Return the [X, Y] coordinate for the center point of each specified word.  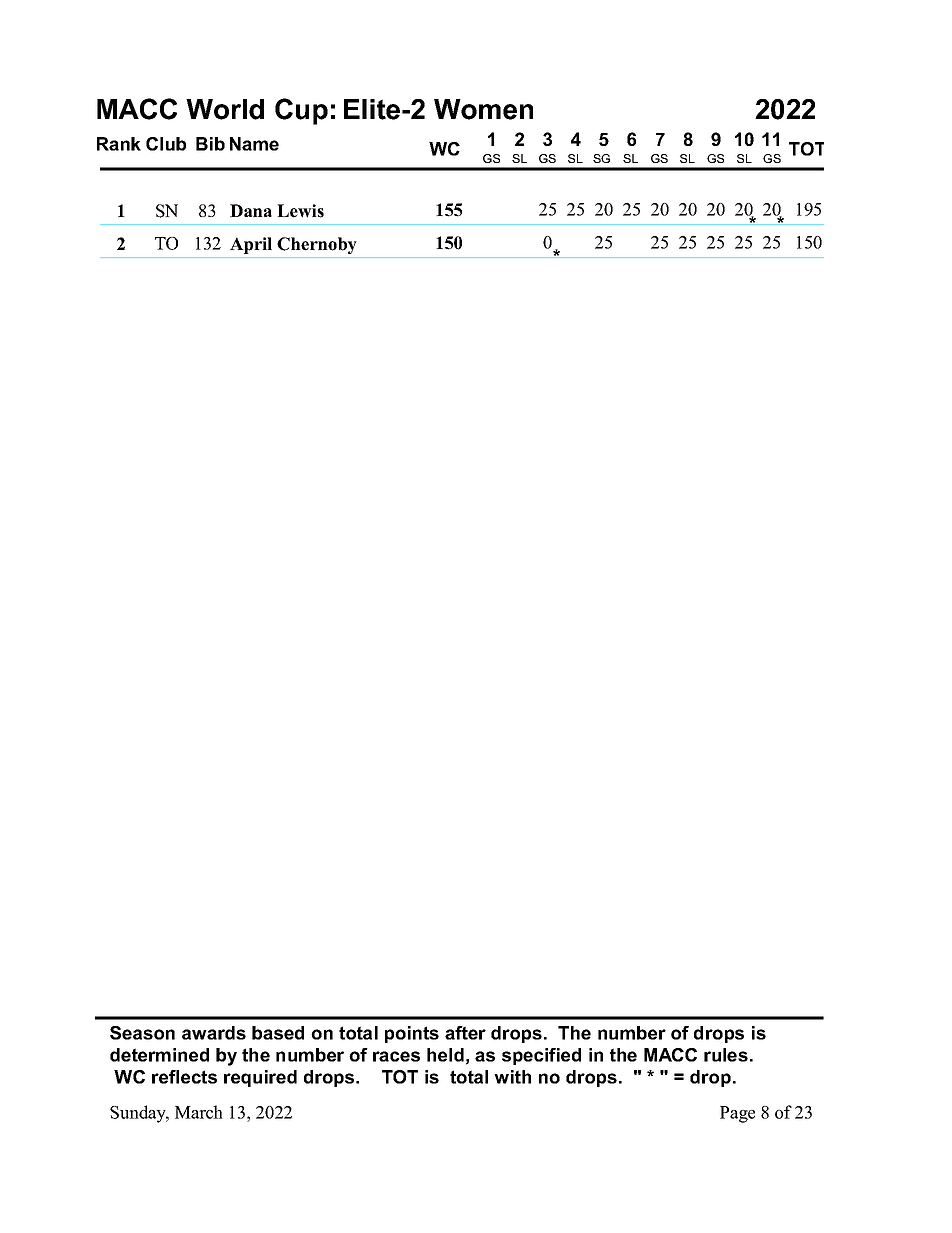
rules [726, 1055]
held [445, 1055]
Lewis [300, 211]
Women [483, 109]
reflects [184, 1077]
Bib [210, 144]
